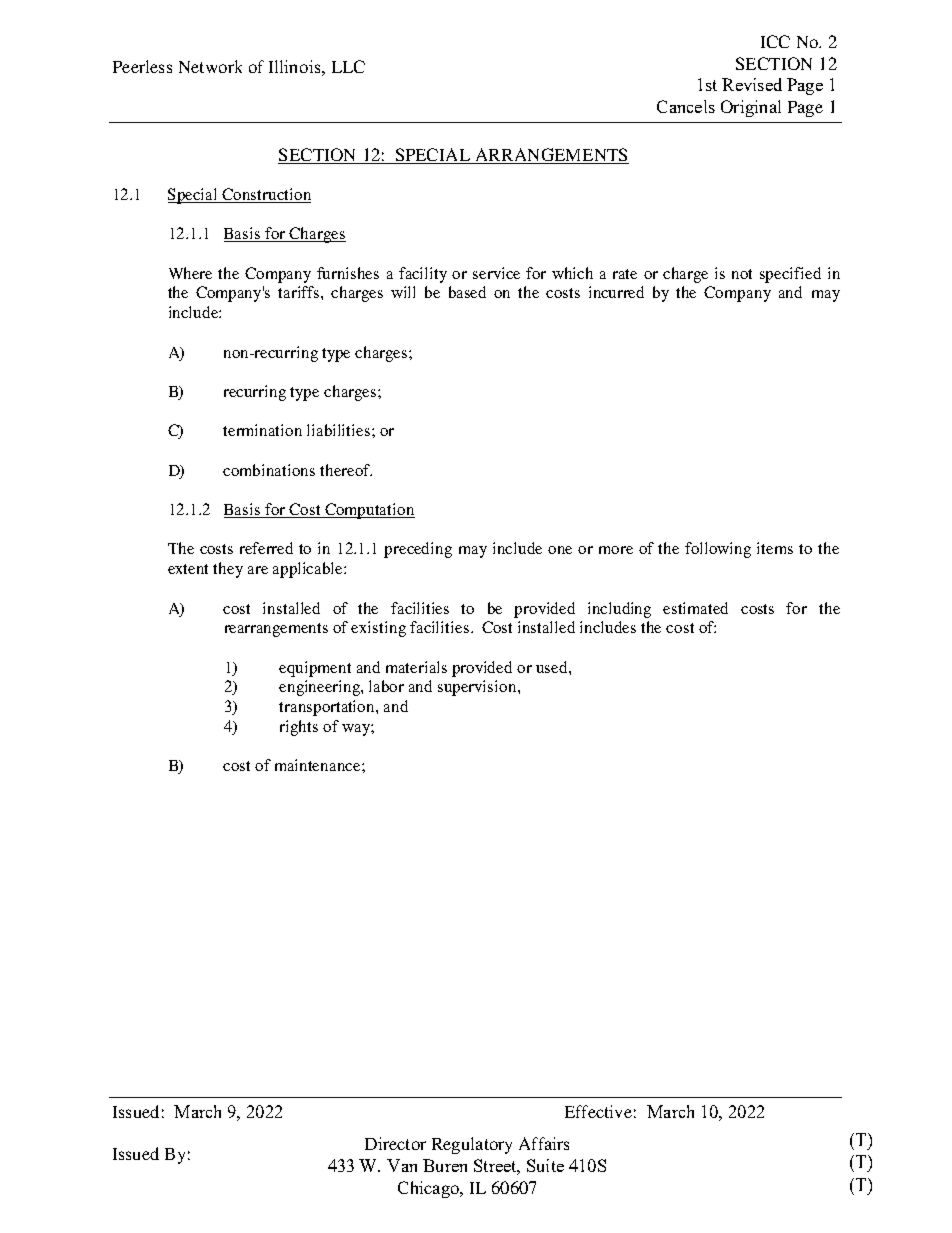  What do you see at coordinates (472, 1145) in the screenshot?
I see `Regulatory` at bounding box center [472, 1145].
